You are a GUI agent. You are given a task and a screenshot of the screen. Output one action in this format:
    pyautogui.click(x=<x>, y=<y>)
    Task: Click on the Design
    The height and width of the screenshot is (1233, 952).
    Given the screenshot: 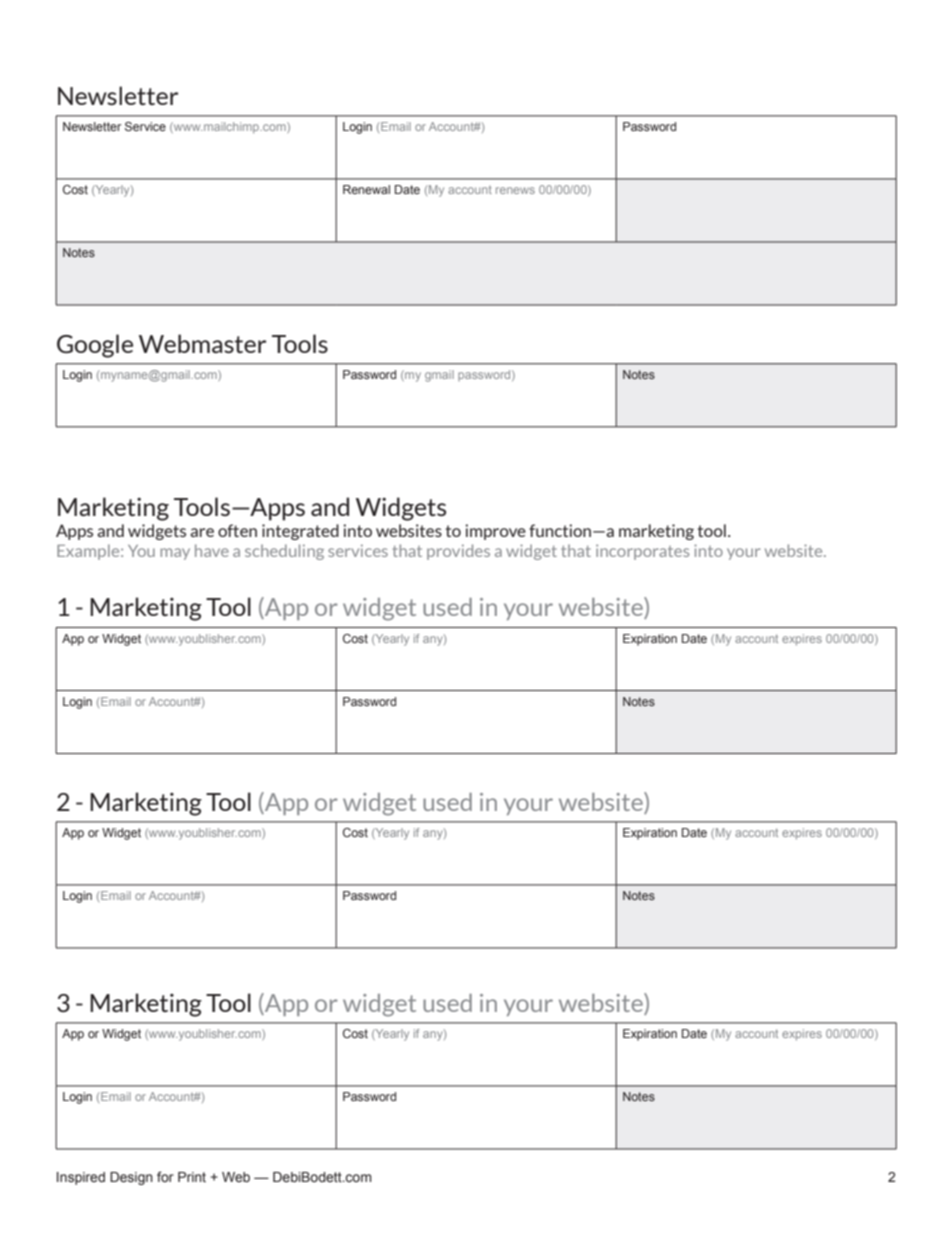 What is the action you would take?
    pyautogui.click(x=131, y=1178)
